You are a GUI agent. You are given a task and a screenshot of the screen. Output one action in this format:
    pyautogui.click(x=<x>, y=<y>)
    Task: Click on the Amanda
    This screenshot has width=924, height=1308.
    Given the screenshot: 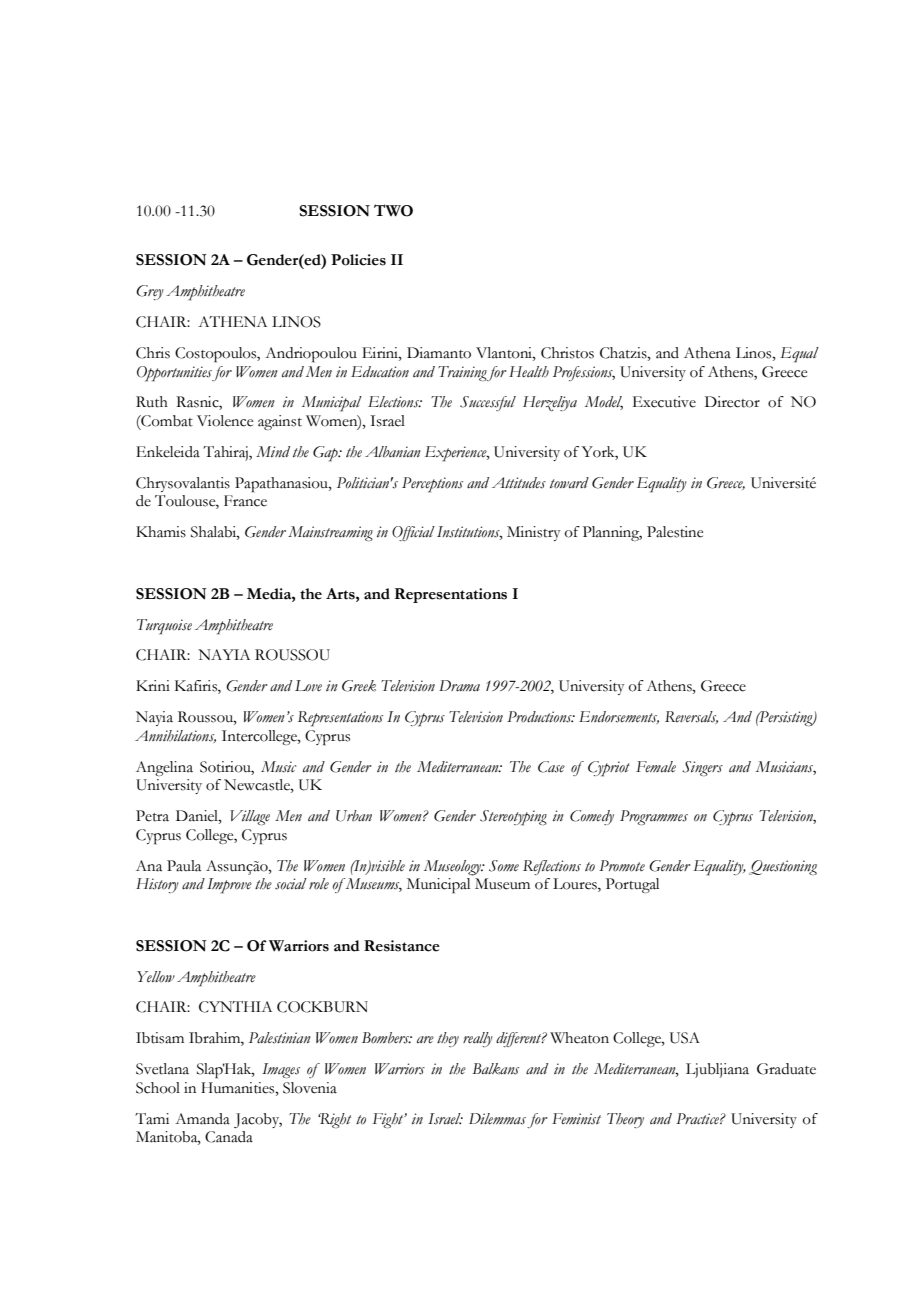 What is the action you would take?
    pyautogui.click(x=202, y=1119)
